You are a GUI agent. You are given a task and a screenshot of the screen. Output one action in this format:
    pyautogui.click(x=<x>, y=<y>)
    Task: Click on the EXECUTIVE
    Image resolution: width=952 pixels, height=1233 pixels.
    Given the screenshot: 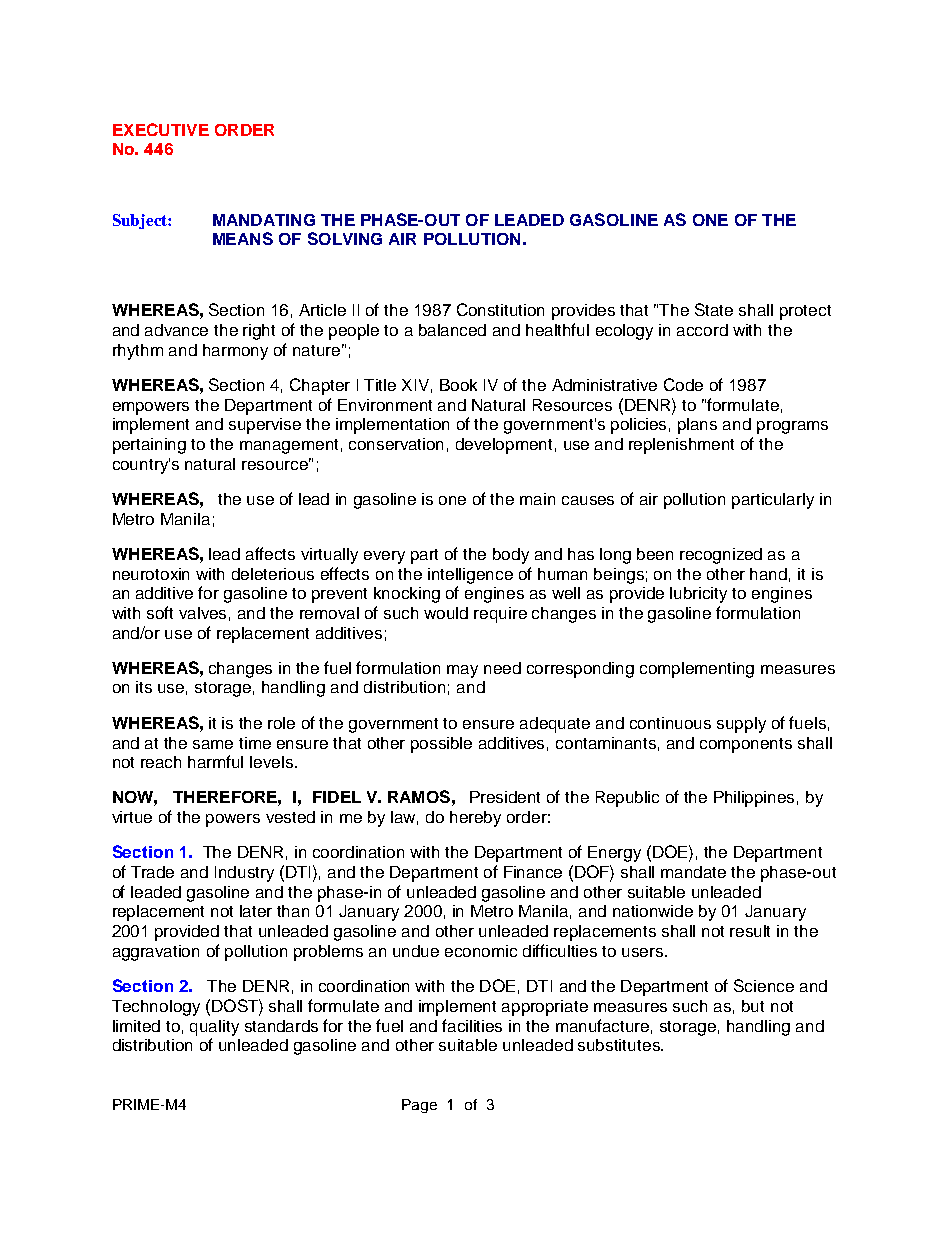 What is the action you would take?
    pyautogui.click(x=161, y=129)
